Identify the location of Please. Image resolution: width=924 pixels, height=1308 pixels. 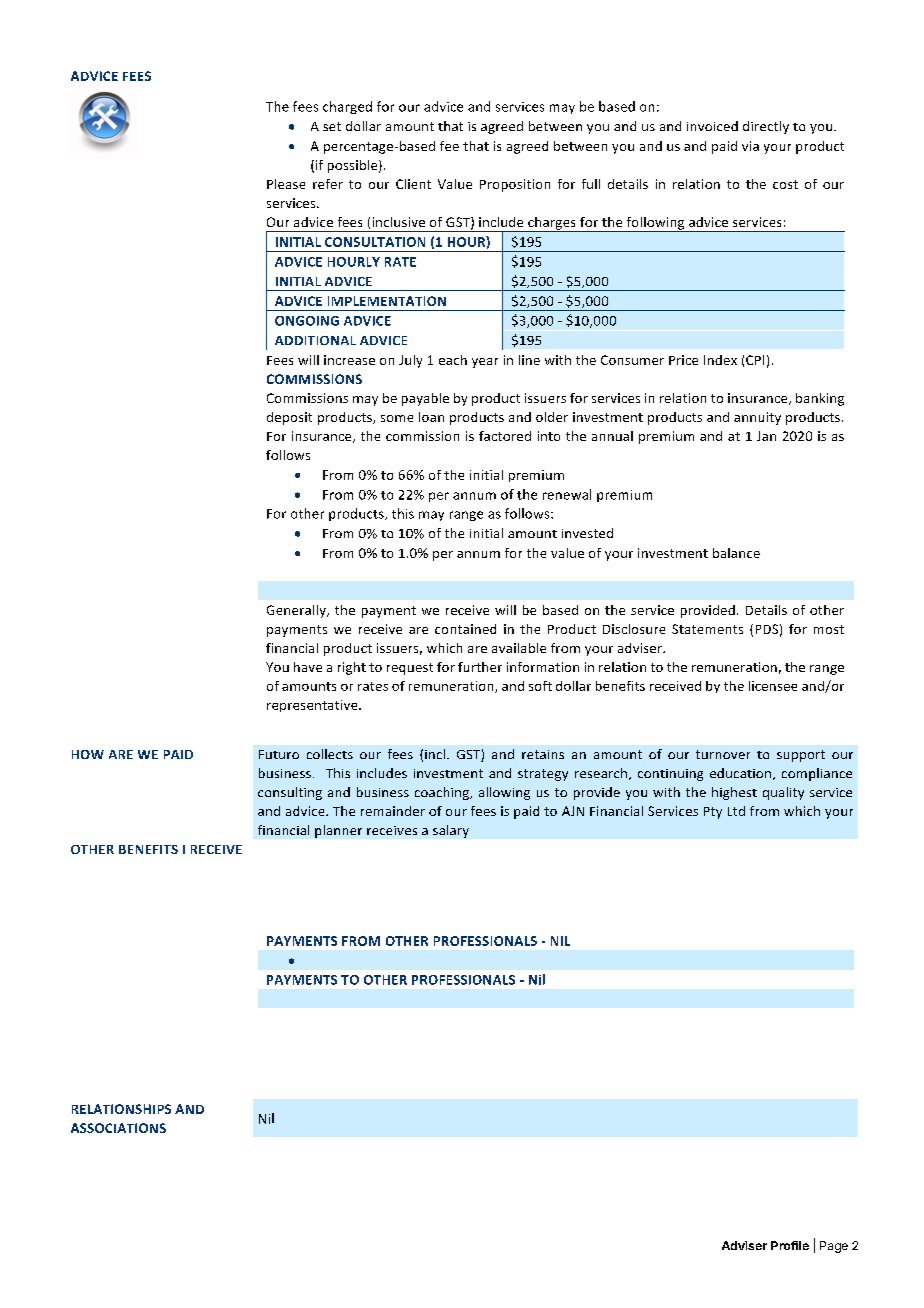
(286, 184).
